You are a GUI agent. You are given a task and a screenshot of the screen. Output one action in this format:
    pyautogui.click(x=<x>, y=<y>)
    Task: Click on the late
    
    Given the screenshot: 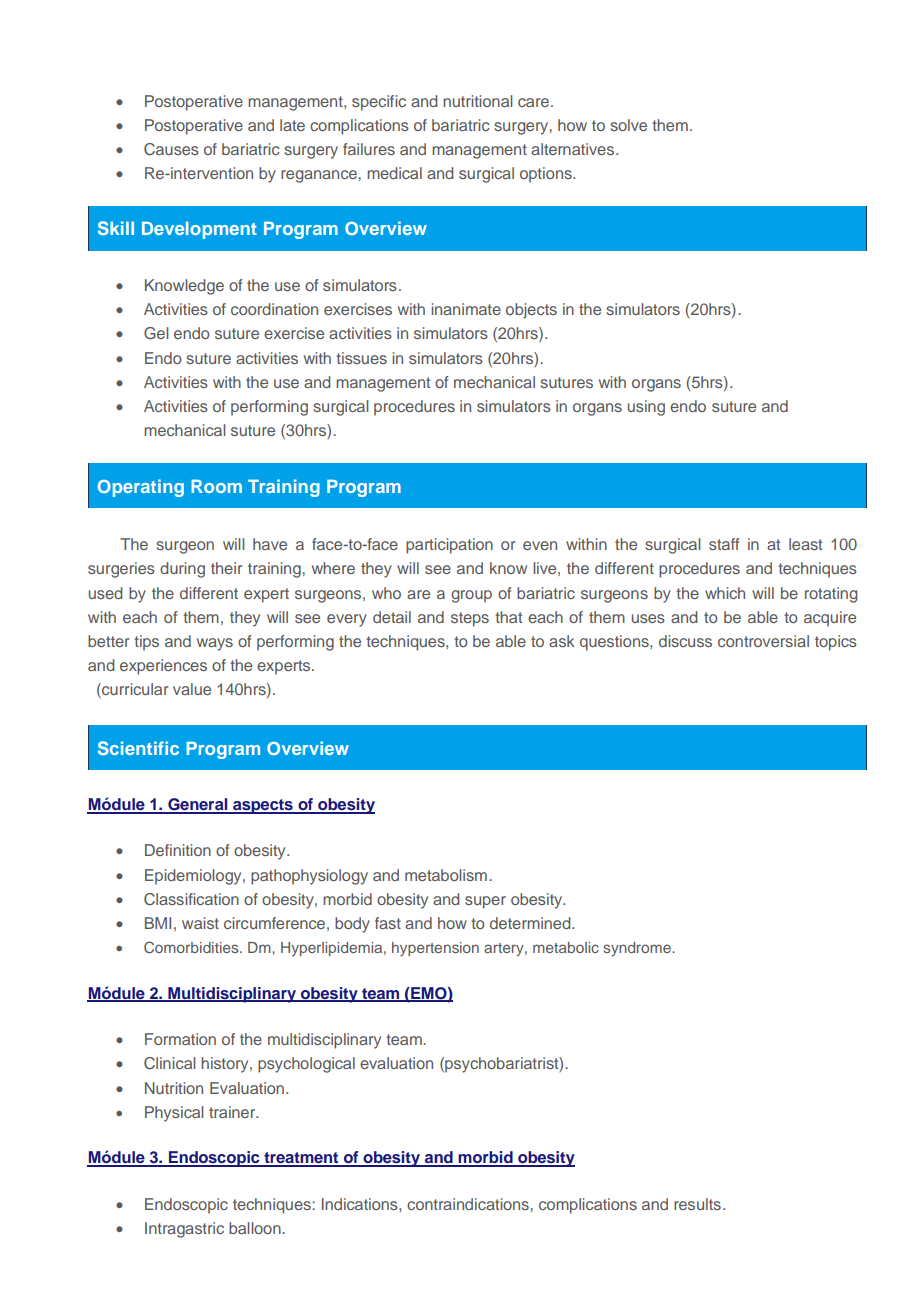 What is the action you would take?
    pyautogui.click(x=292, y=125)
